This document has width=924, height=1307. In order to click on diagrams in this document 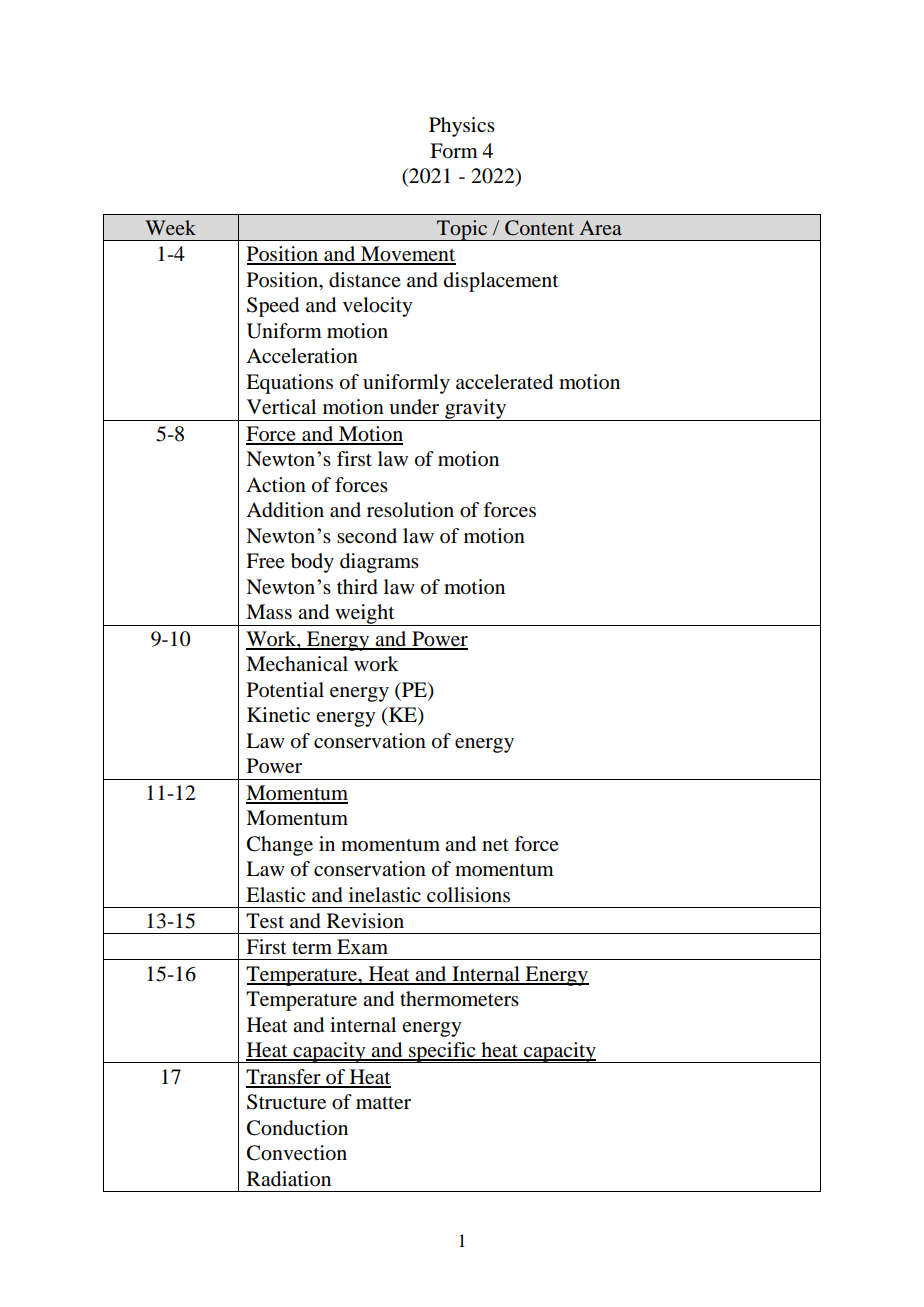, I will do `click(379, 563)`.
